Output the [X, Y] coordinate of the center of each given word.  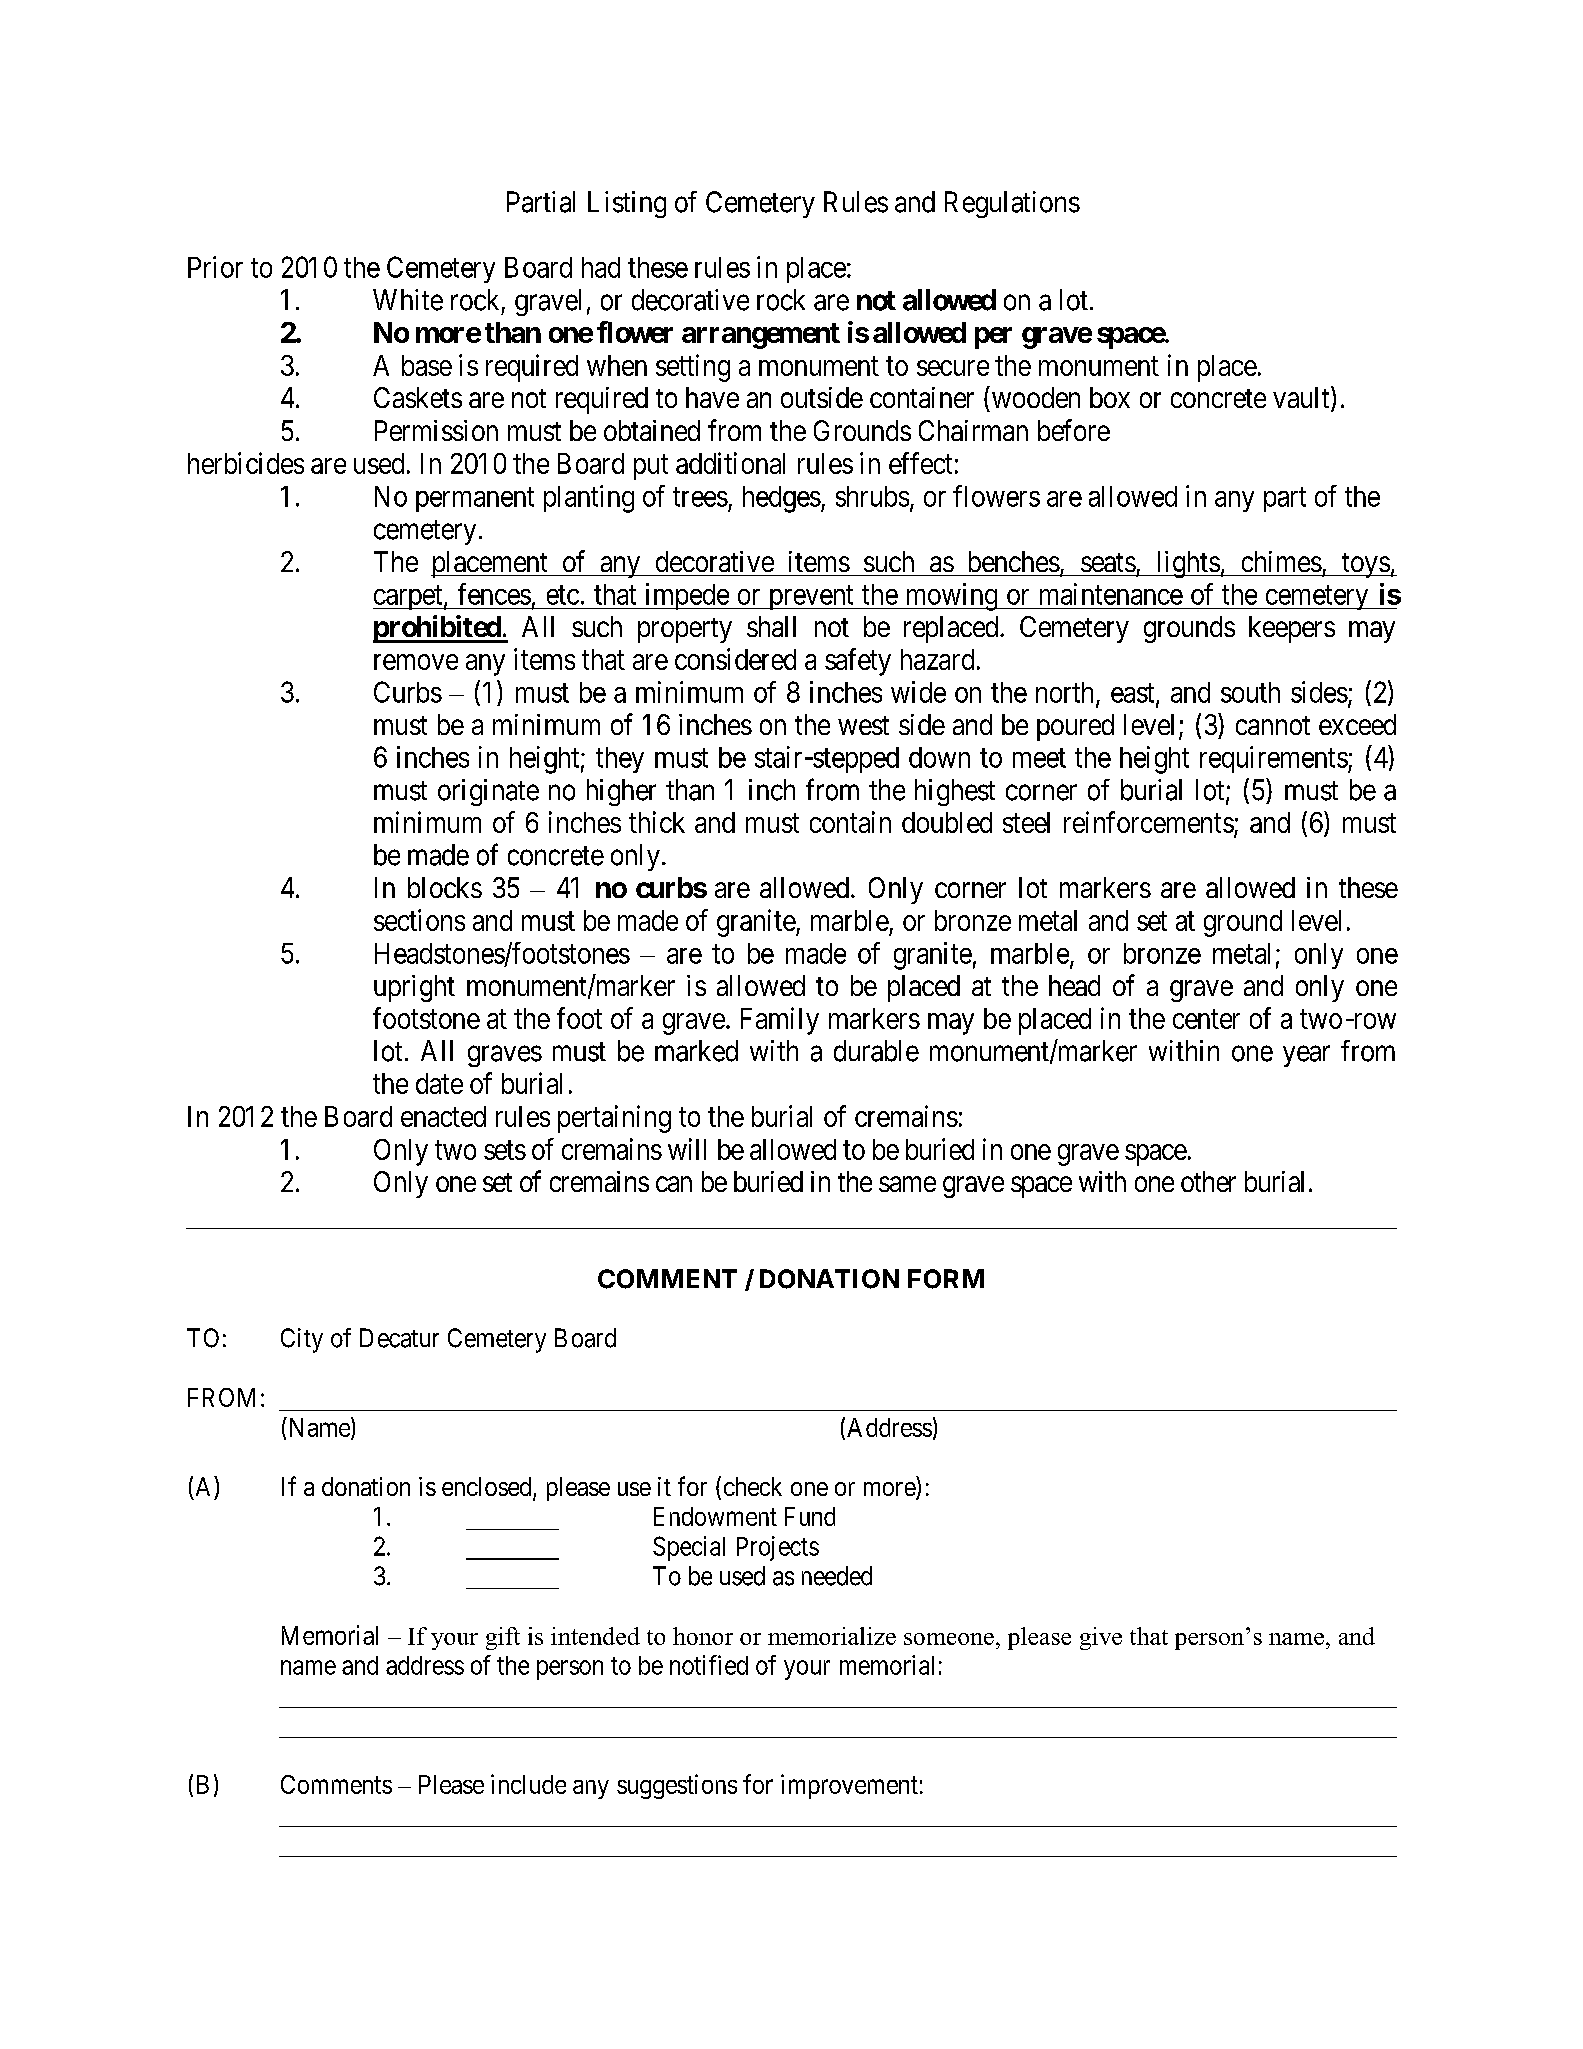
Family [780, 1021]
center [1206, 1019]
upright [414, 988]
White [408, 300]
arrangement [761, 336]
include [528, 1784]
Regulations [1012, 204]
